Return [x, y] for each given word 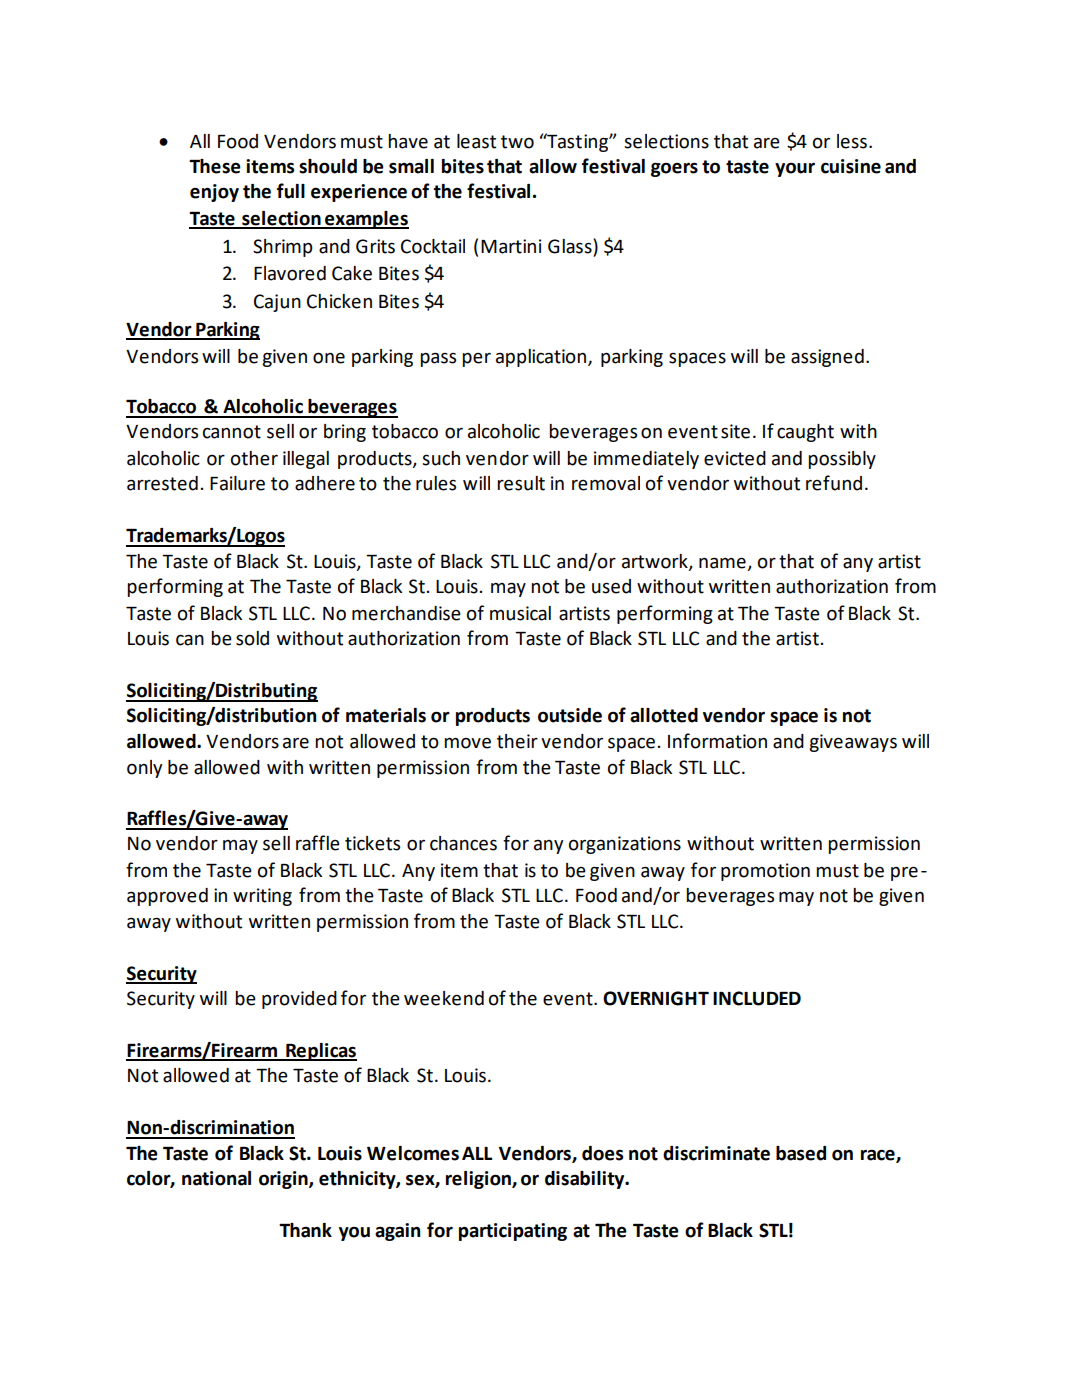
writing [262, 897]
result [521, 483]
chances [463, 843]
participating [513, 1232]
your [795, 169]
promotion [765, 872]
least [476, 141]
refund [834, 483]
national [216, 1178]
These [215, 166]
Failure [237, 483]
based [801, 1153]
